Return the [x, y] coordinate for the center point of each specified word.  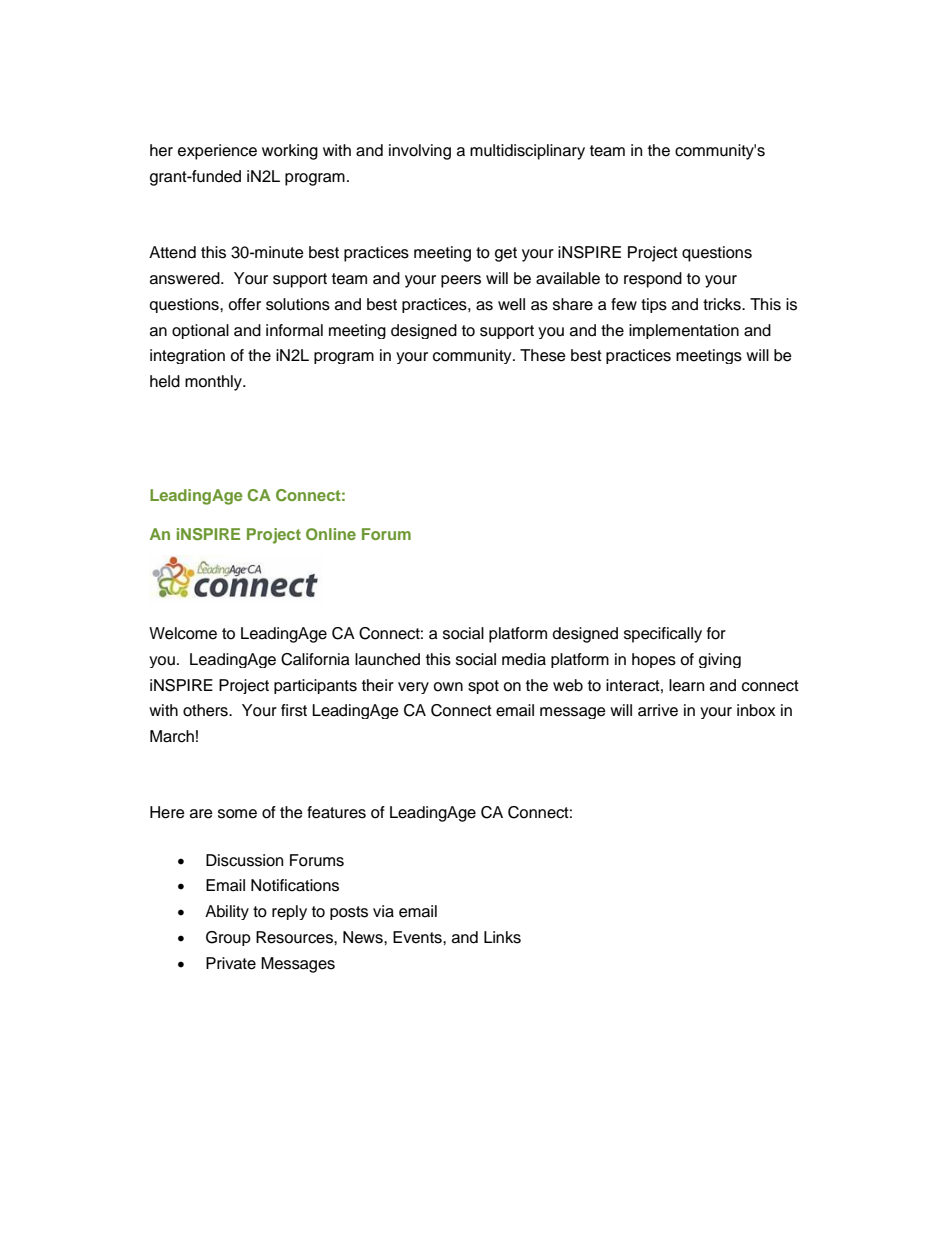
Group [228, 938]
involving [420, 152]
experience [217, 152]
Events [418, 937]
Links [502, 937]
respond [653, 280]
